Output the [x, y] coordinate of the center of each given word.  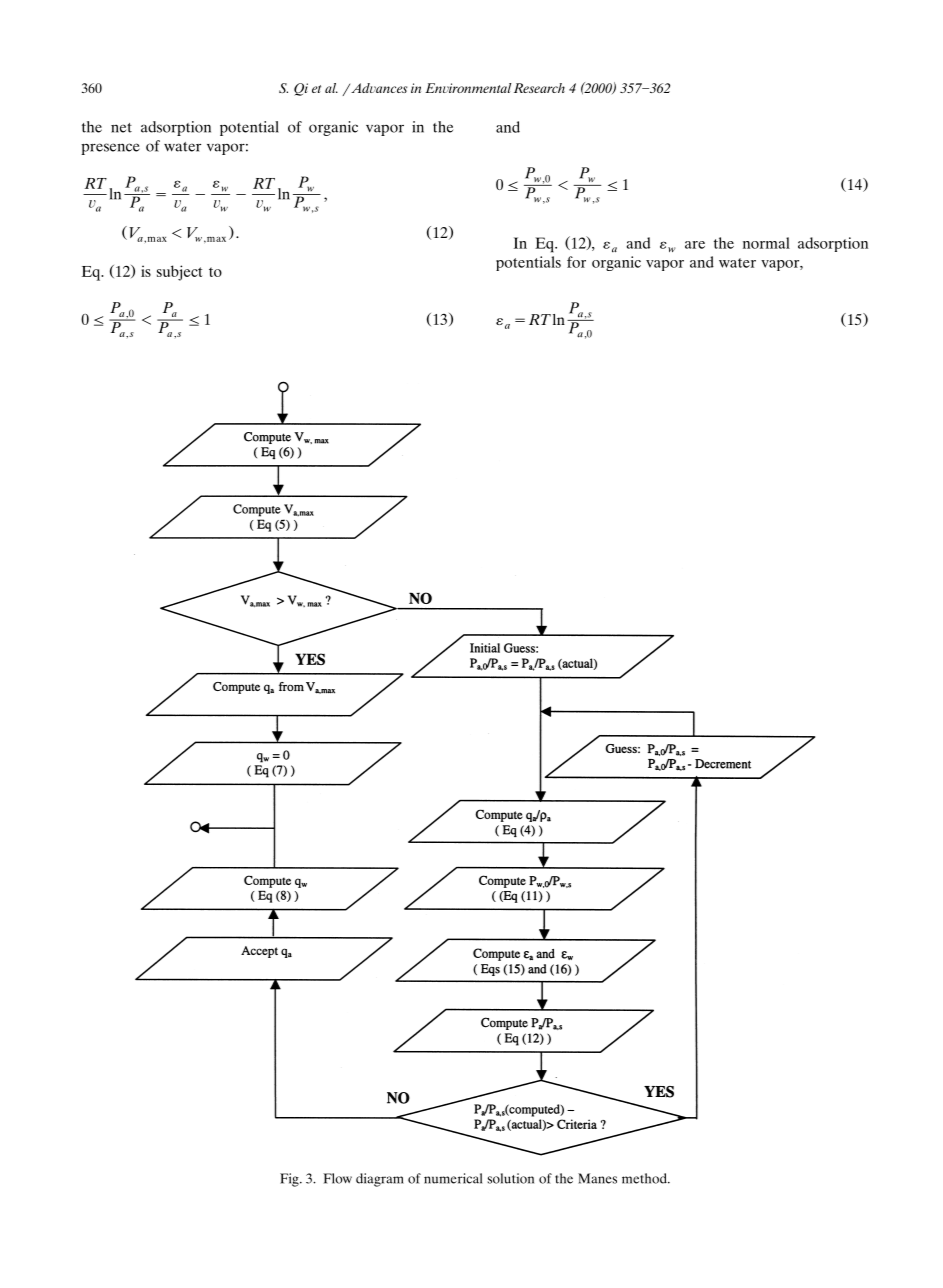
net [121, 128]
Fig [290, 1180]
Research [539, 88]
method [645, 1178]
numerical [453, 1178]
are [695, 245]
